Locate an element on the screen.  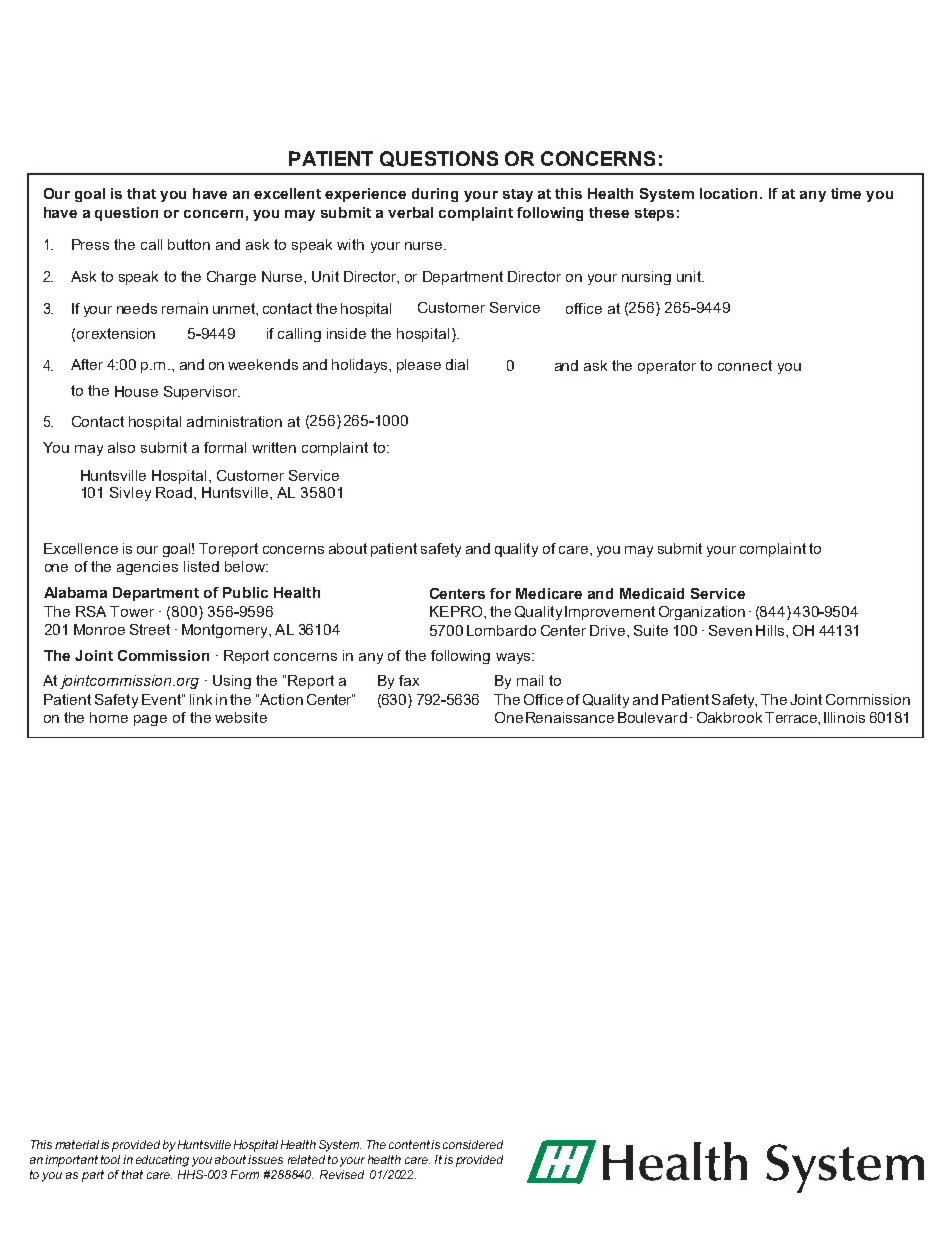
considered is located at coordinates (473, 1144).
